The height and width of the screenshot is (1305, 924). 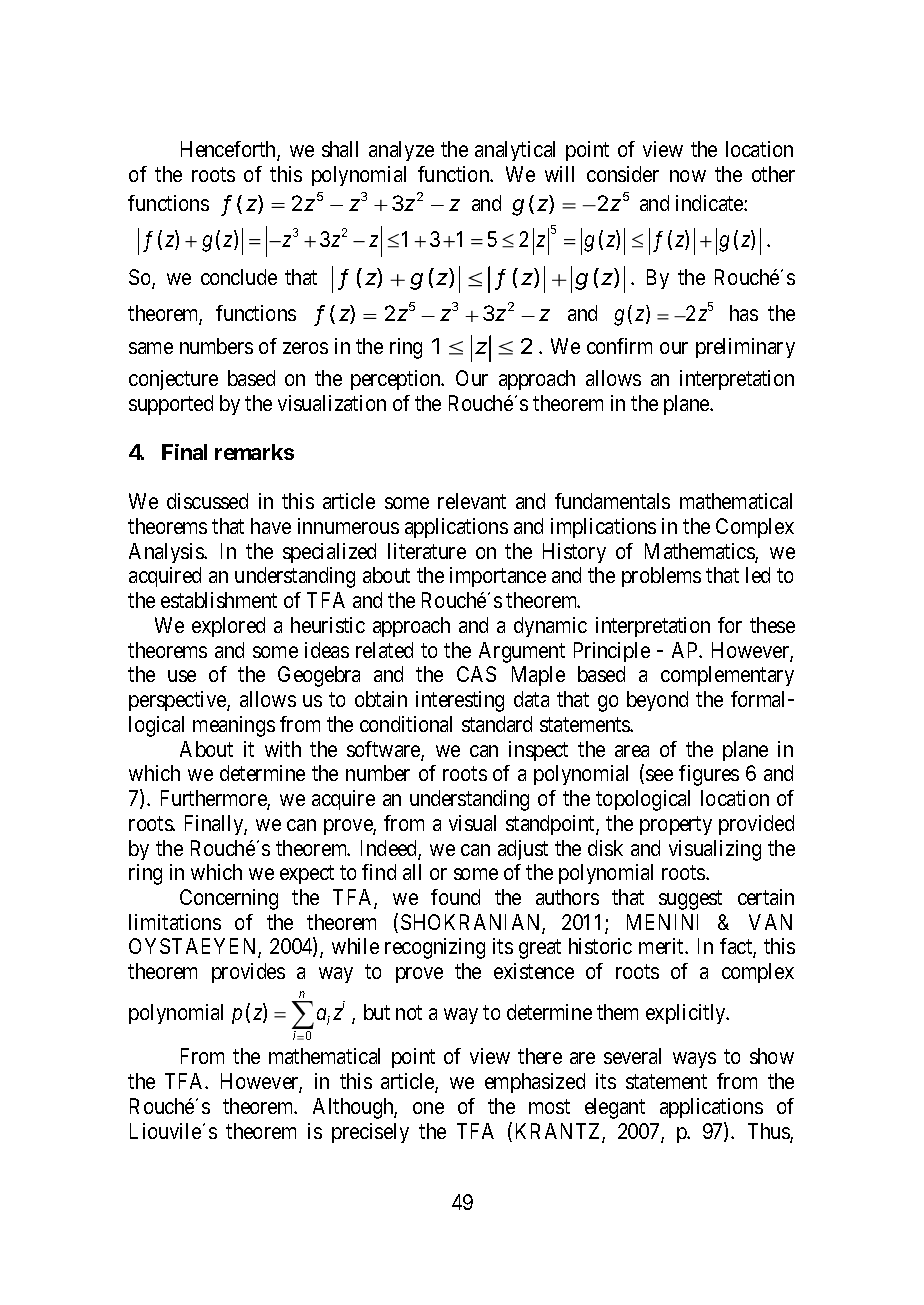 What do you see at coordinates (515, 151) in the screenshot?
I see `analytical` at bounding box center [515, 151].
